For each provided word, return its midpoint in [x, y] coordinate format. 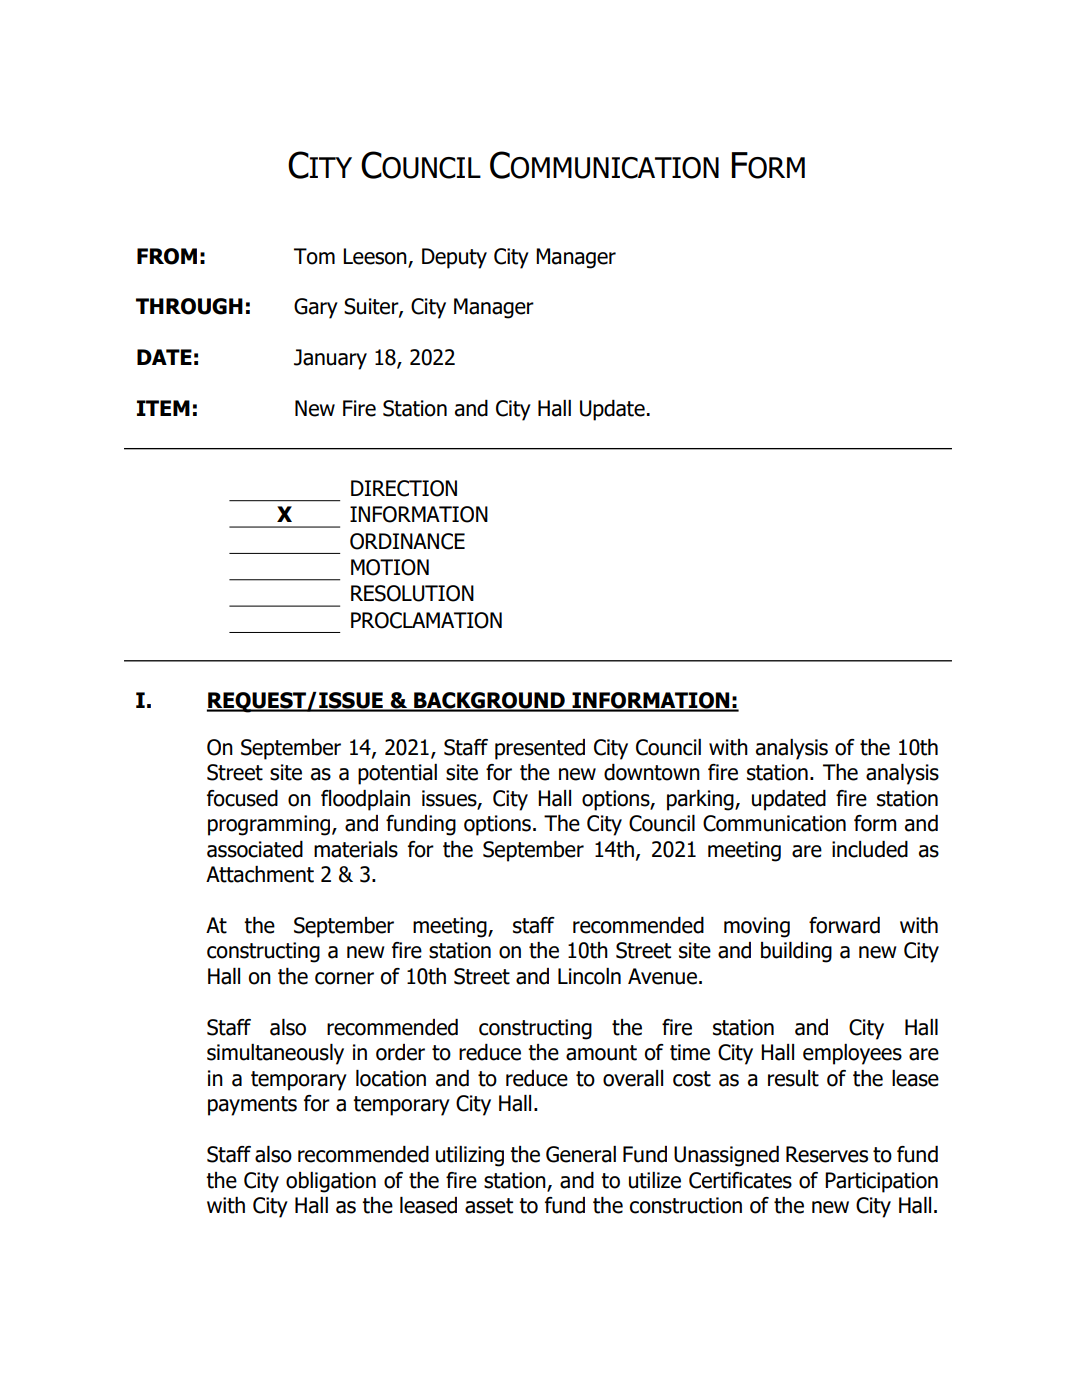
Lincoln [589, 976]
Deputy [454, 258]
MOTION [390, 567]
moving [757, 927]
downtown [652, 772]
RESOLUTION [412, 593]
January [330, 359]
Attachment [260, 874]
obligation [331, 1182]
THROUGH [189, 306]
